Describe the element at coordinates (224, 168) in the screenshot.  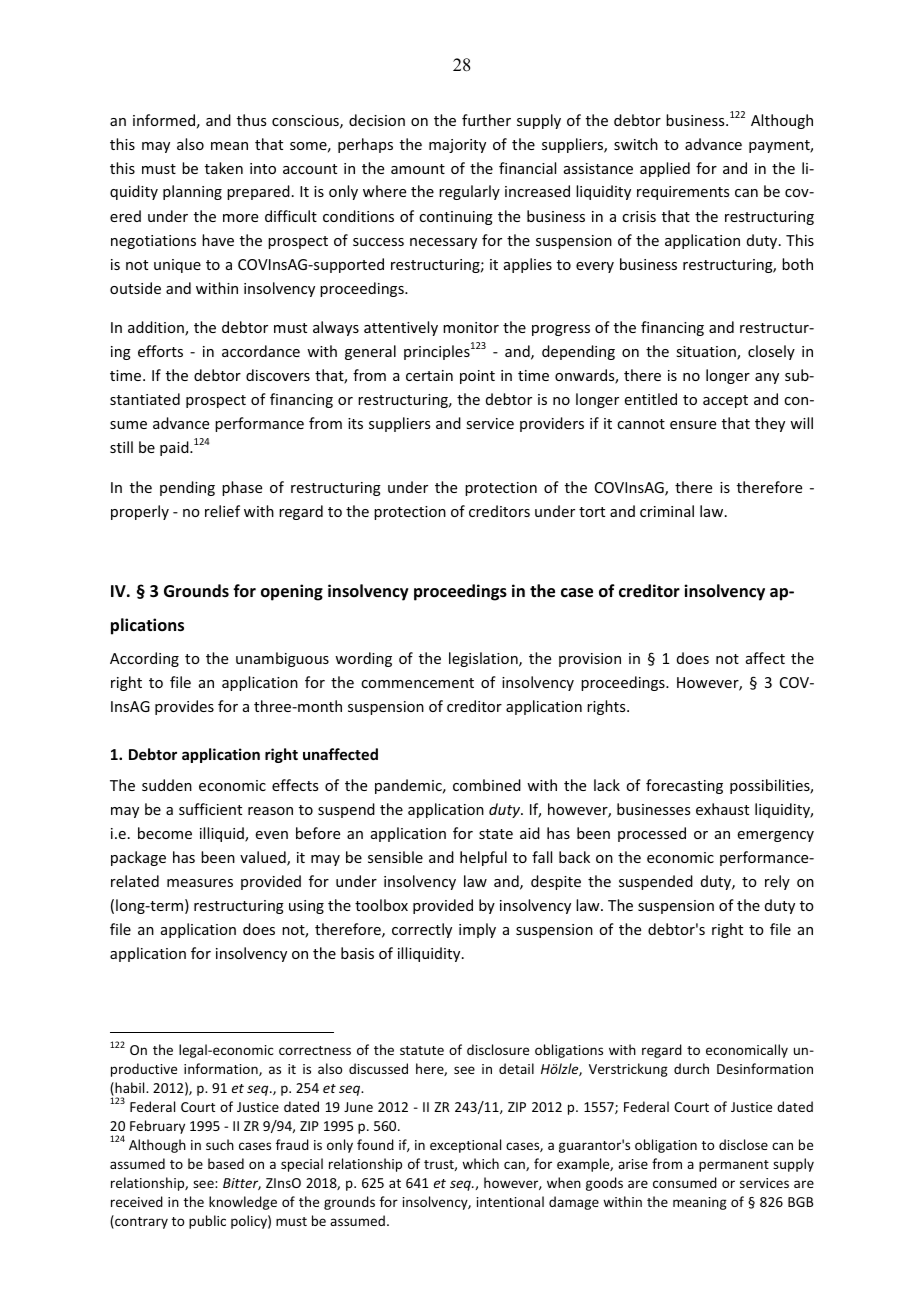
I see `taken` at that location.
